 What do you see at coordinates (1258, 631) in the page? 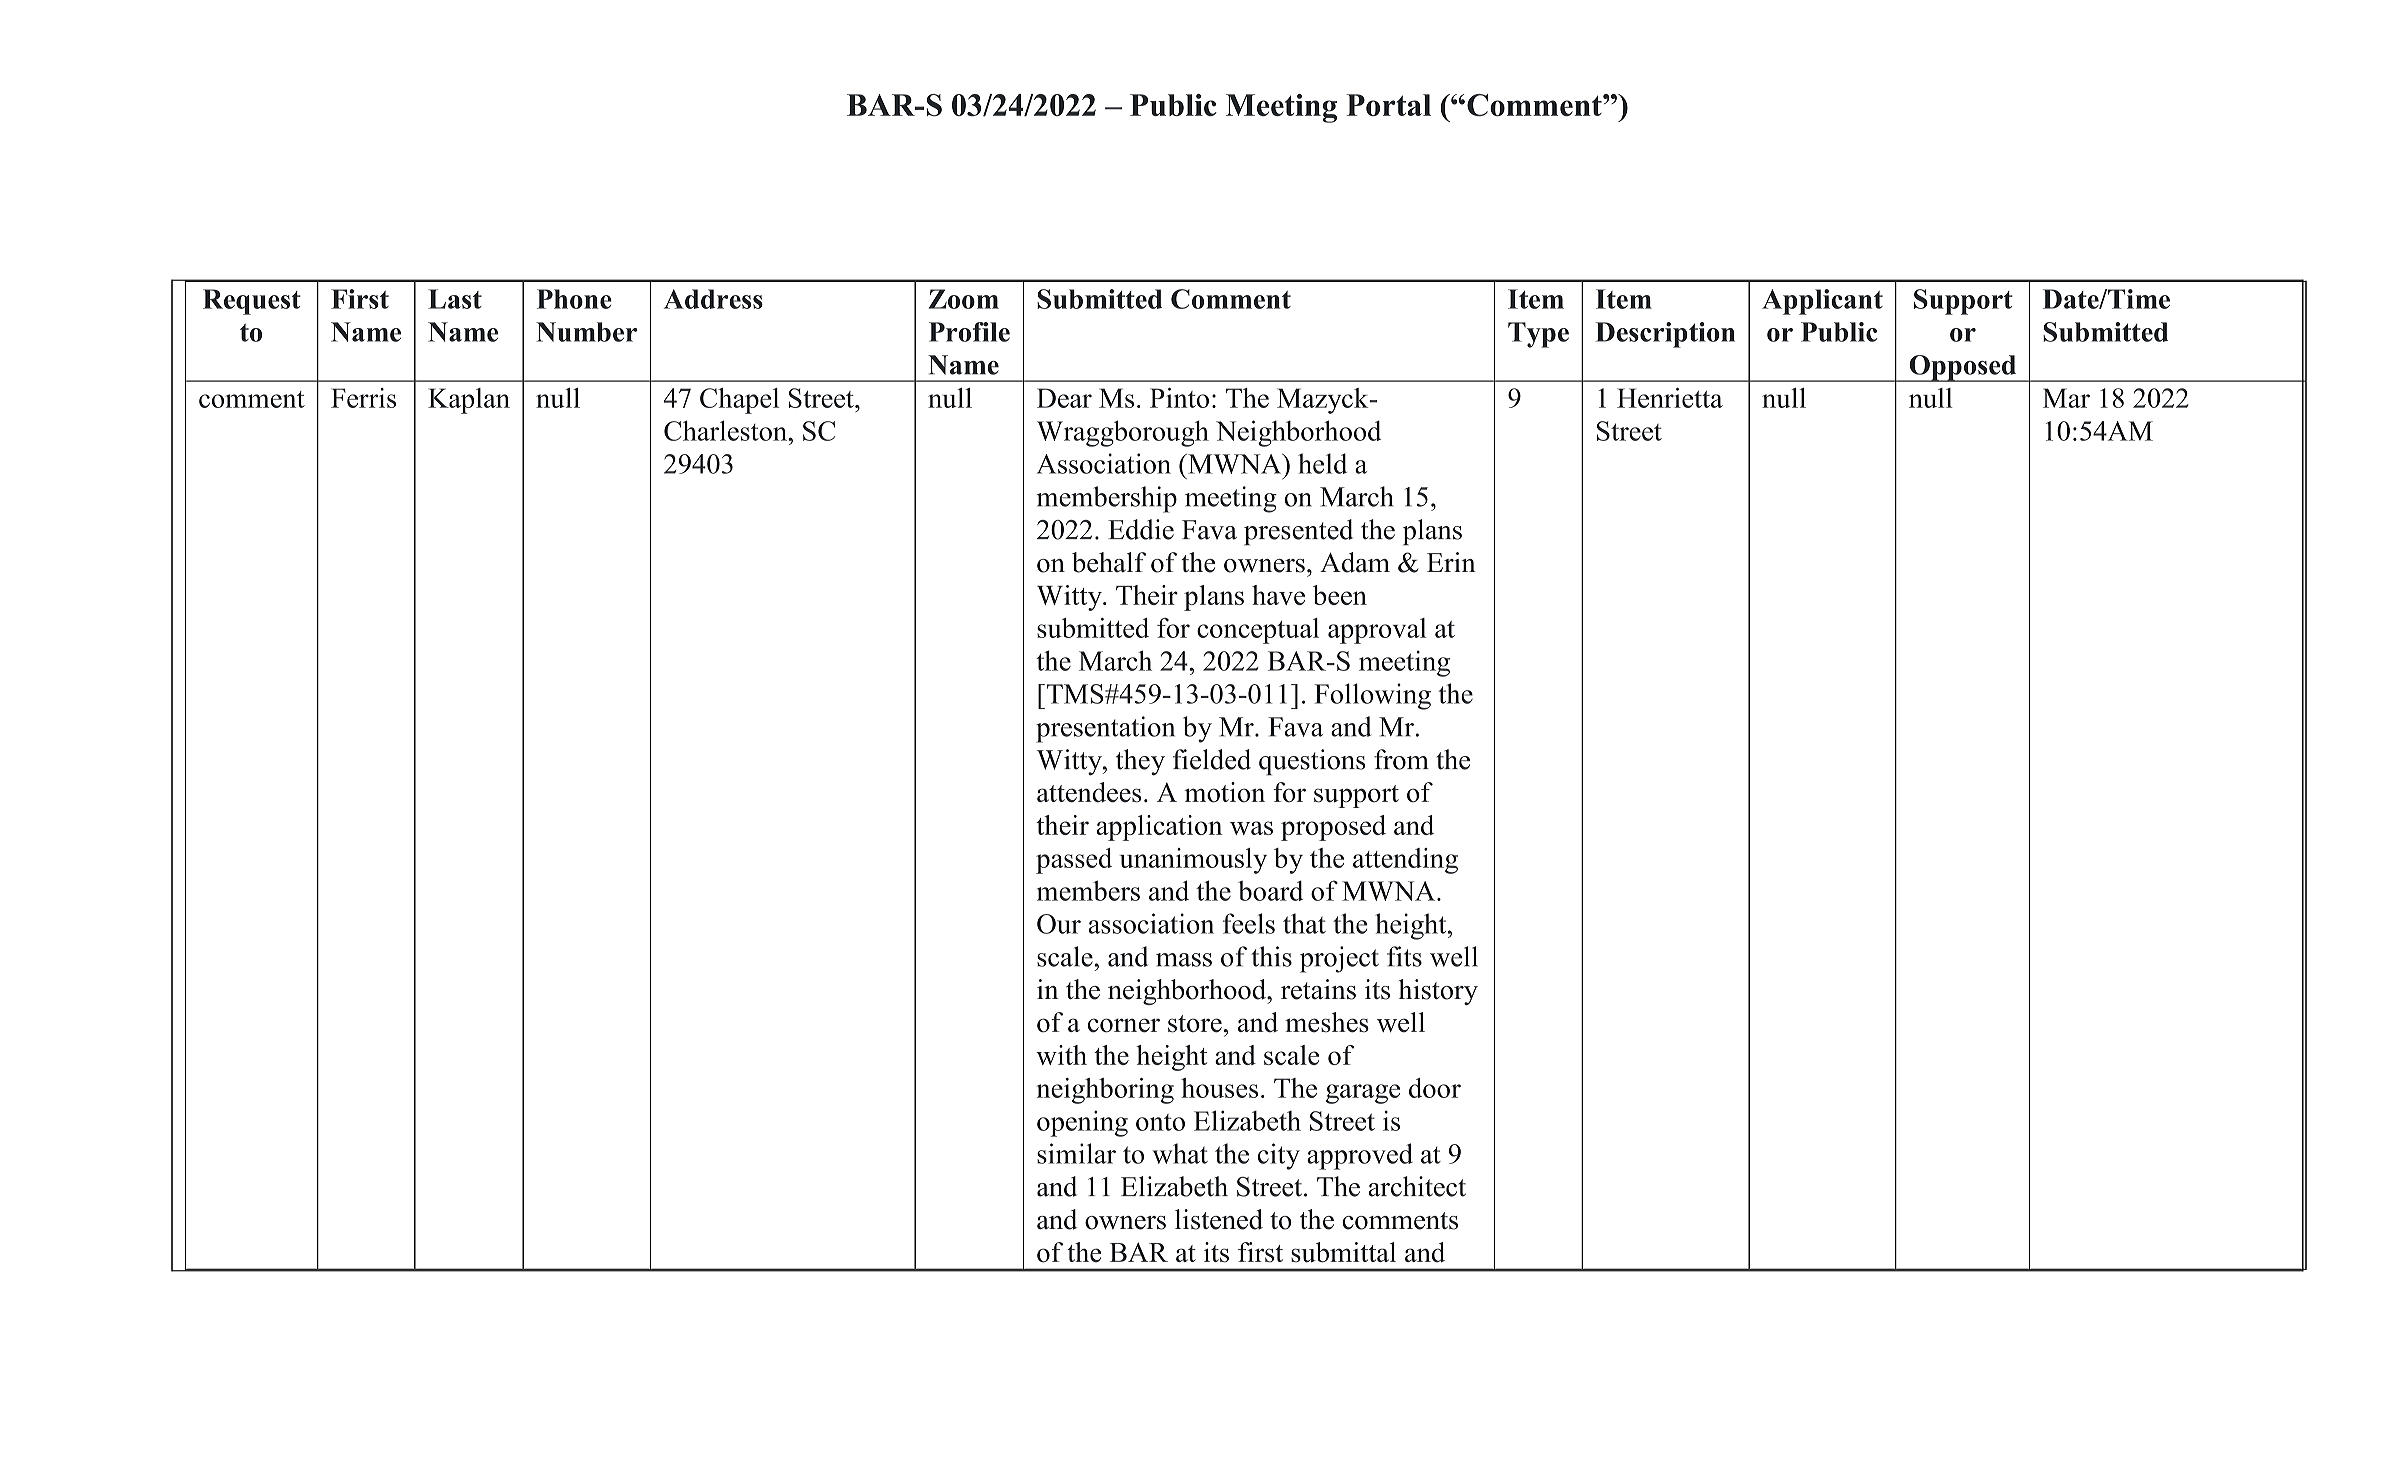
I see `conceptual` at bounding box center [1258, 631].
